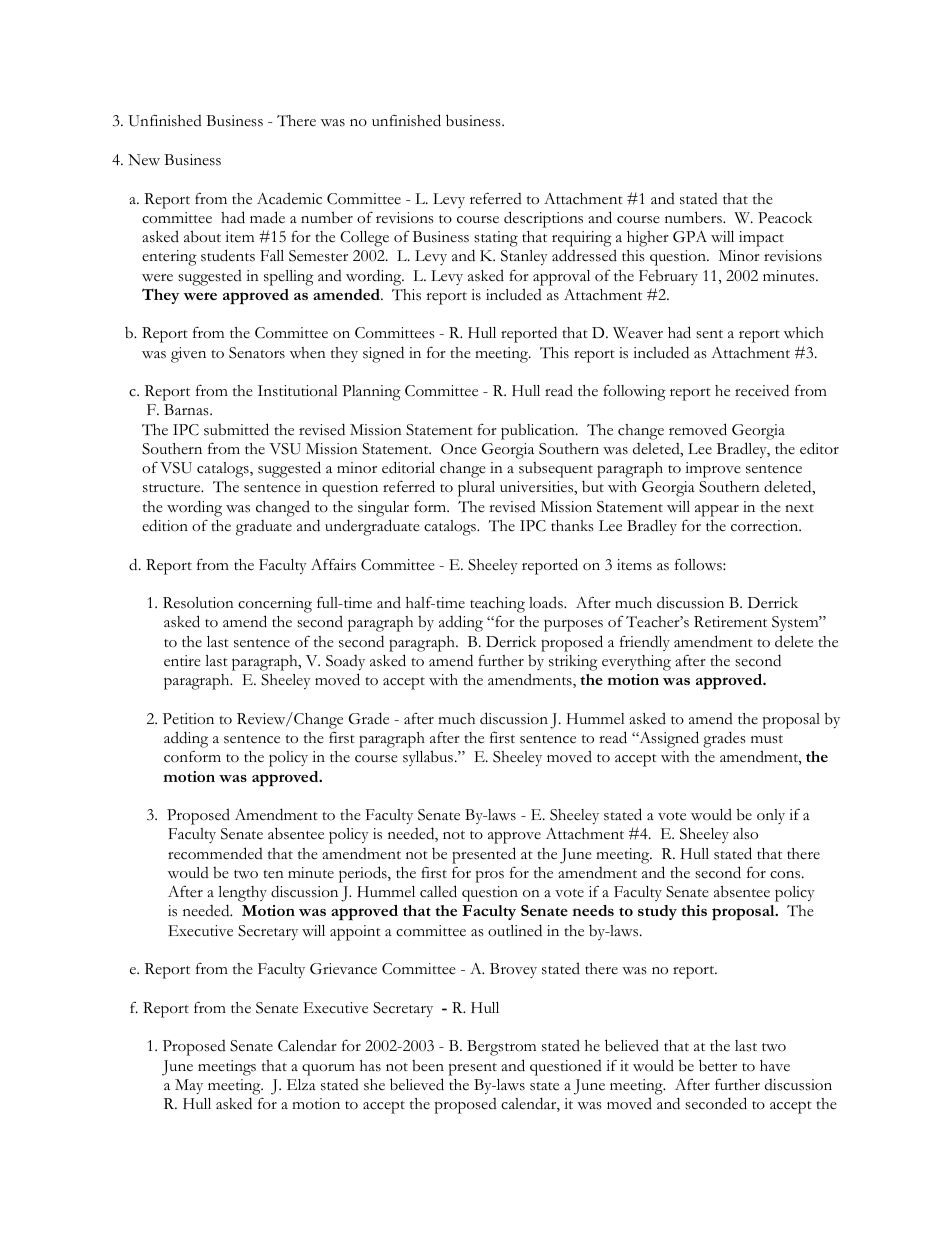 The image size is (952, 1233). What do you see at coordinates (236, 429) in the image?
I see `submitted` at bounding box center [236, 429].
